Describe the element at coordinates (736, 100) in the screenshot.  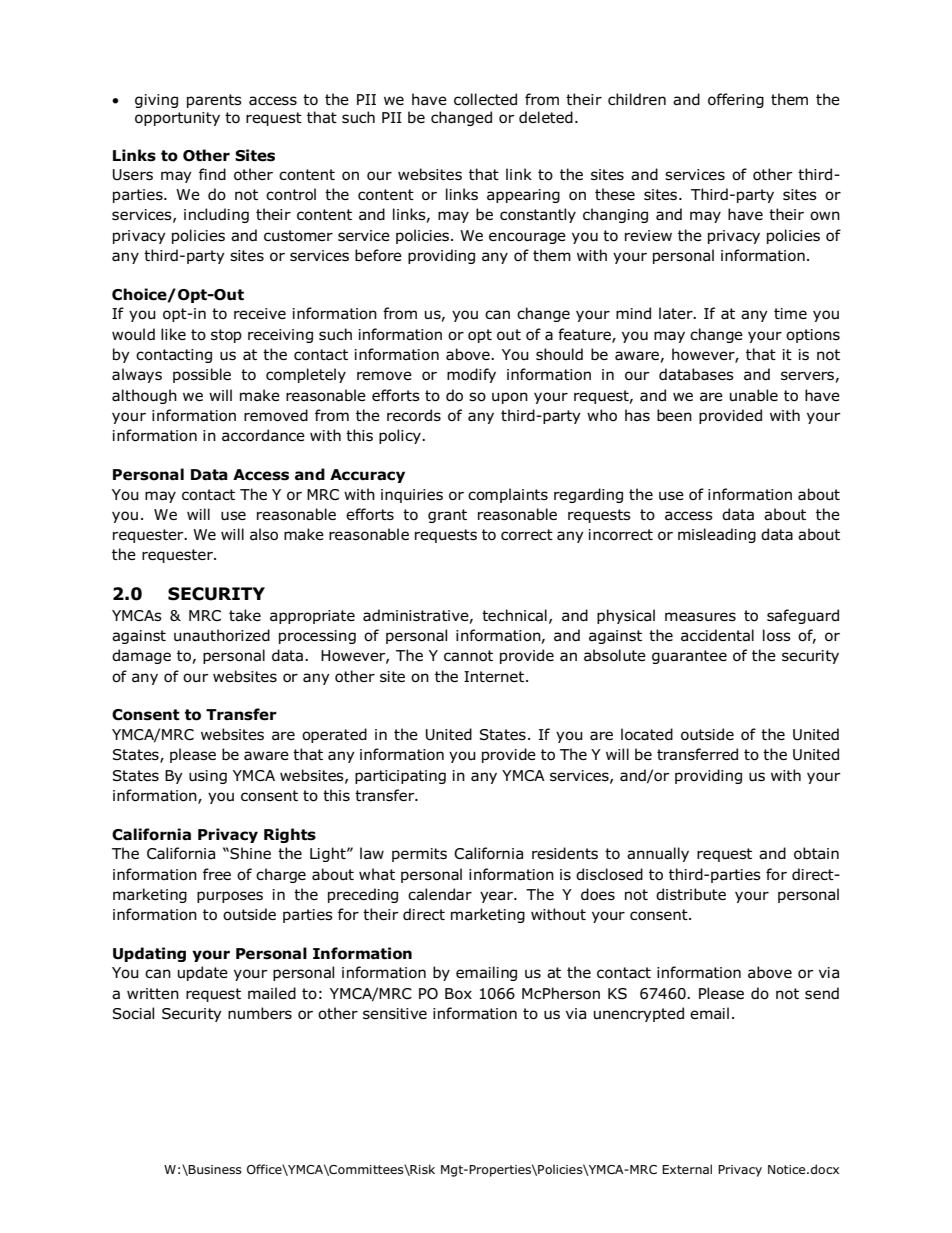
I see `offering` at that location.
